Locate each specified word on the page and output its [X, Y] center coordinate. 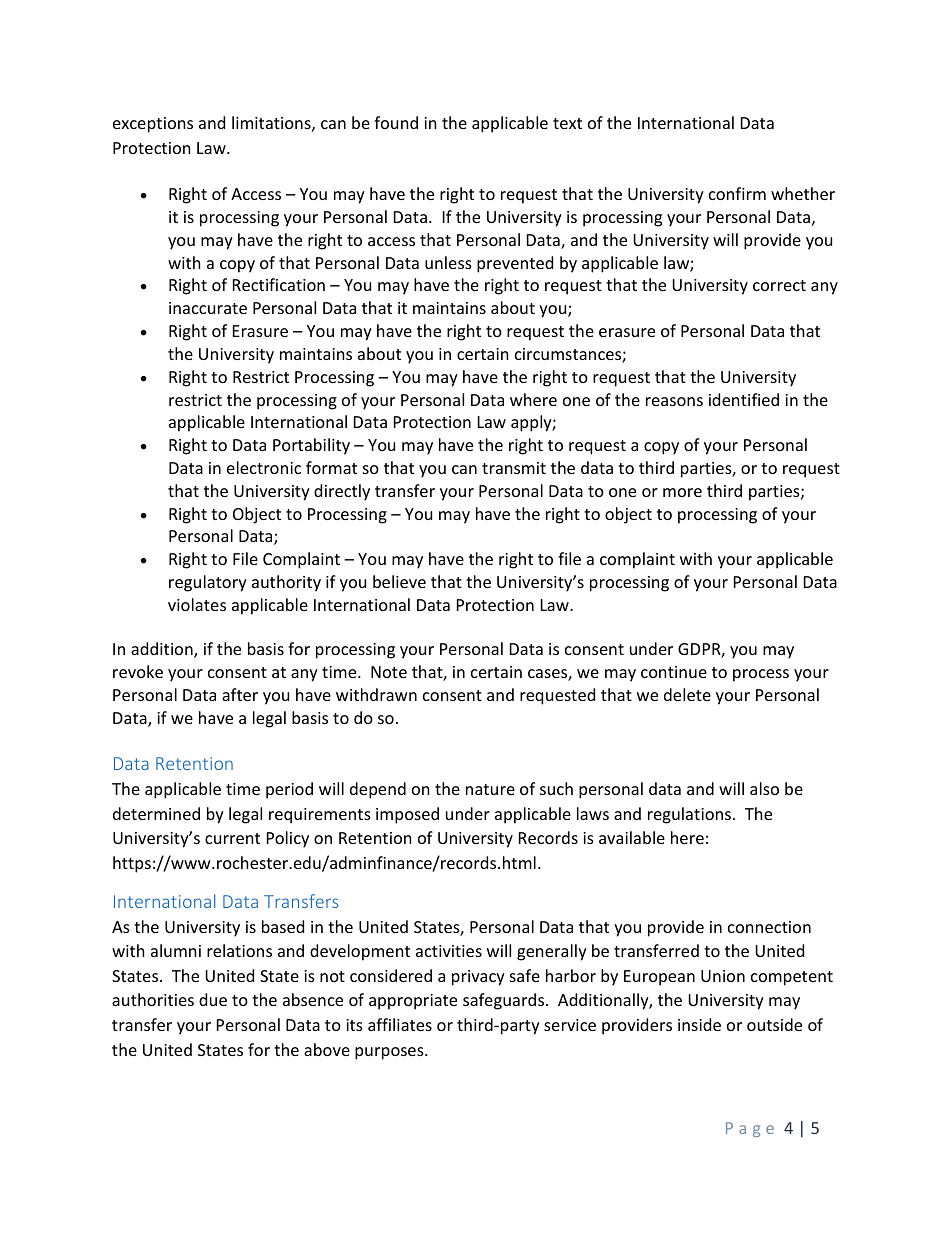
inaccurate [208, 308]
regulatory [208, 583]
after [240, 694]
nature [490, 789]
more [682, 492]
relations [239, 950]
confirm [737, 193]
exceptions [153, 125]
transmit [514, 468]
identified [744, 399]
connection [769, 927]
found [396, 122]
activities [449, 951]
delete [687, 694]
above [327, 1049]
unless [448, 262]
